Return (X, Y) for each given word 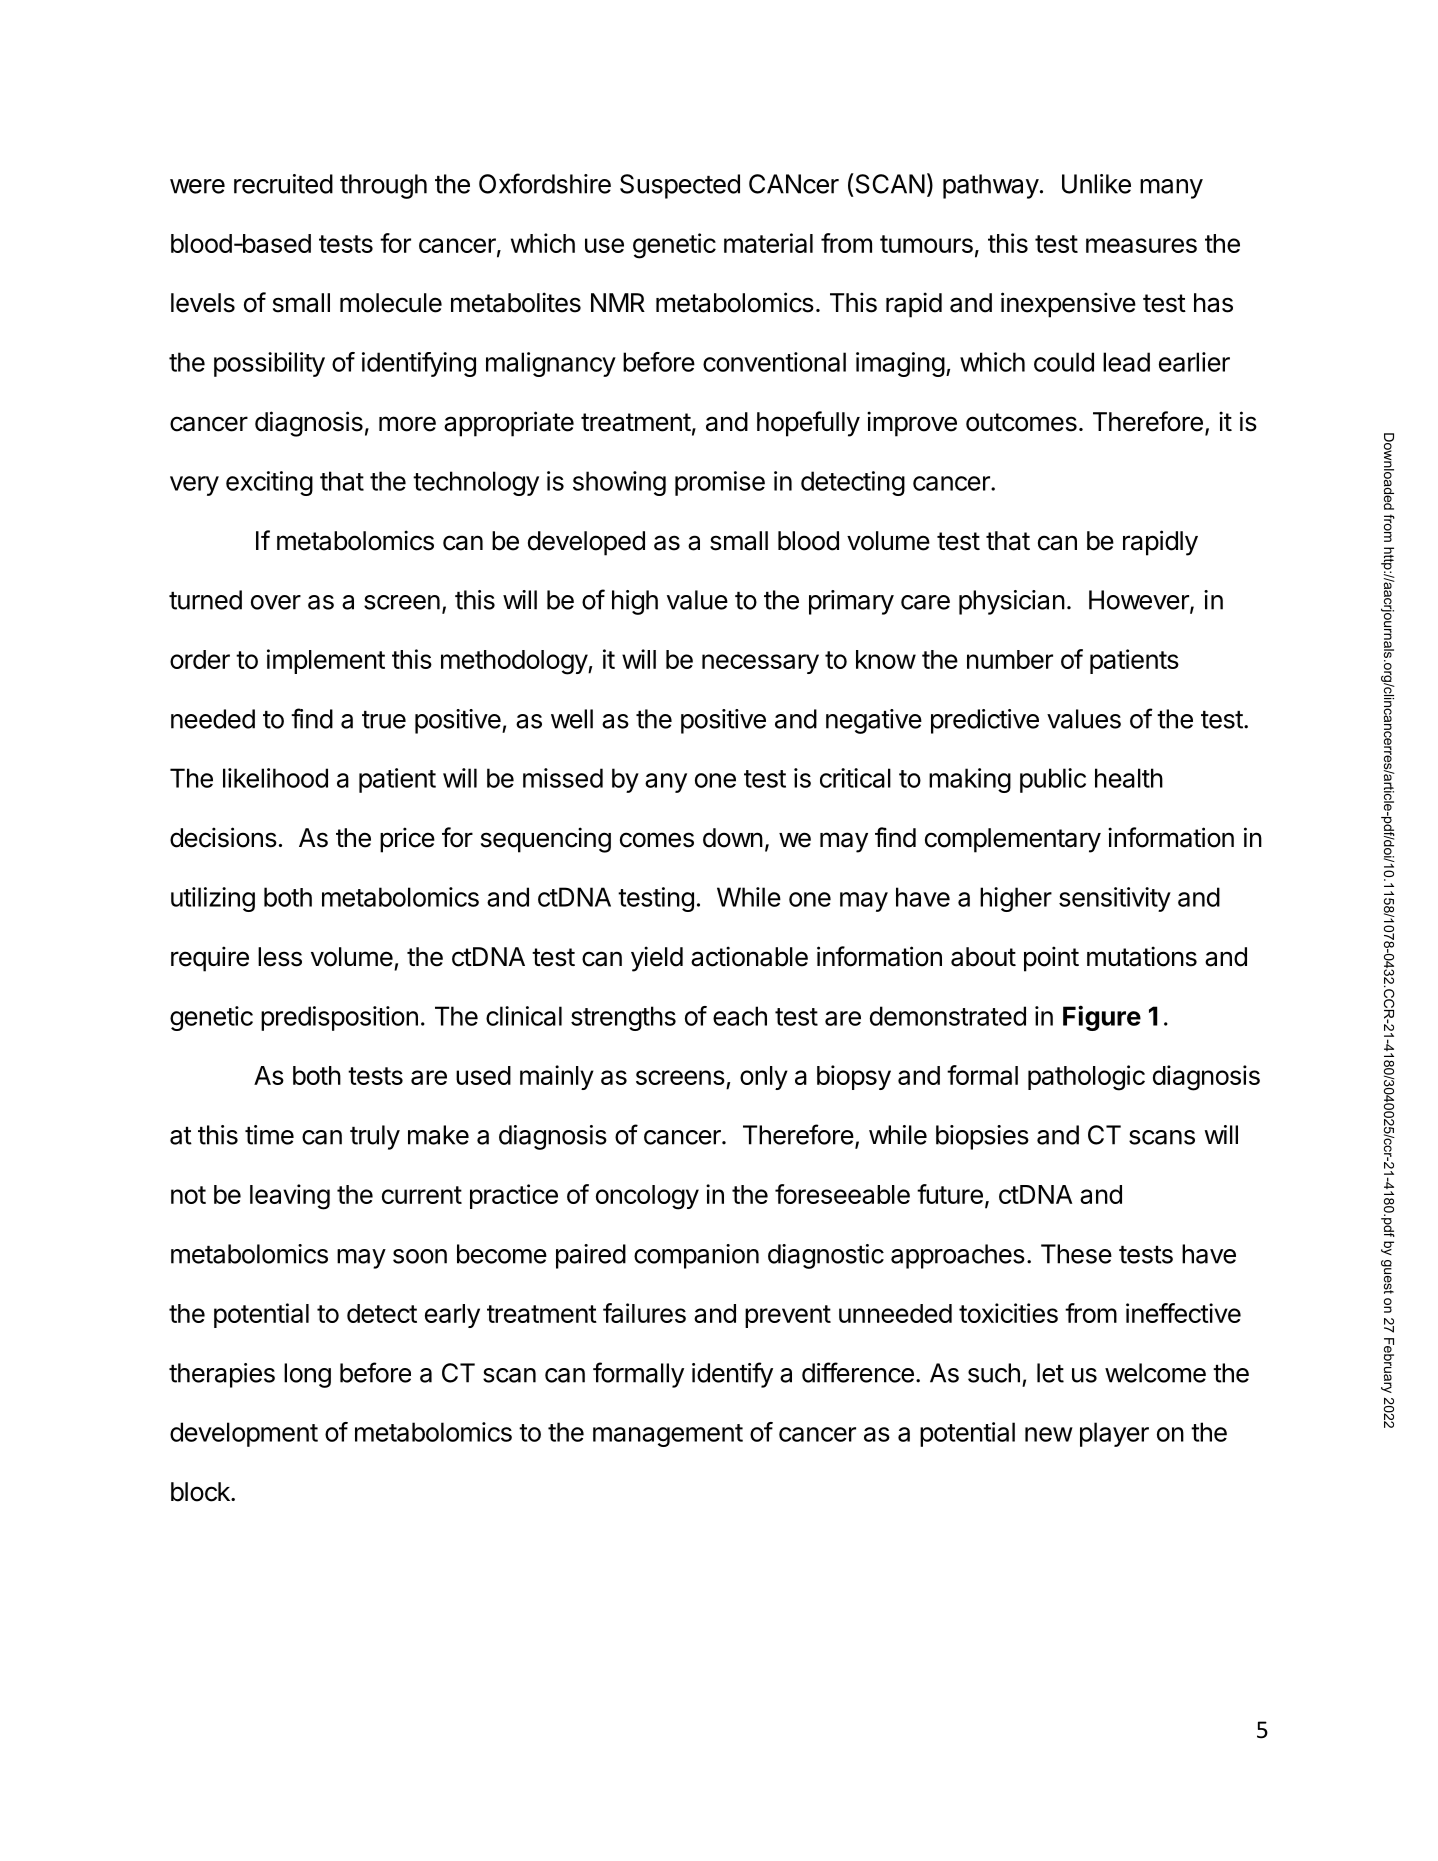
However (1140, 601)
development (244, 1434)
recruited (283, 184)
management (668, 1435)
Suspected (680, 186)
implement (326, 661)
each (740, 1016)
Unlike (1096, 184)
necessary (760, 664)
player (1114, 1434)
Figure (1102, 1018)
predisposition (339, 1018)
